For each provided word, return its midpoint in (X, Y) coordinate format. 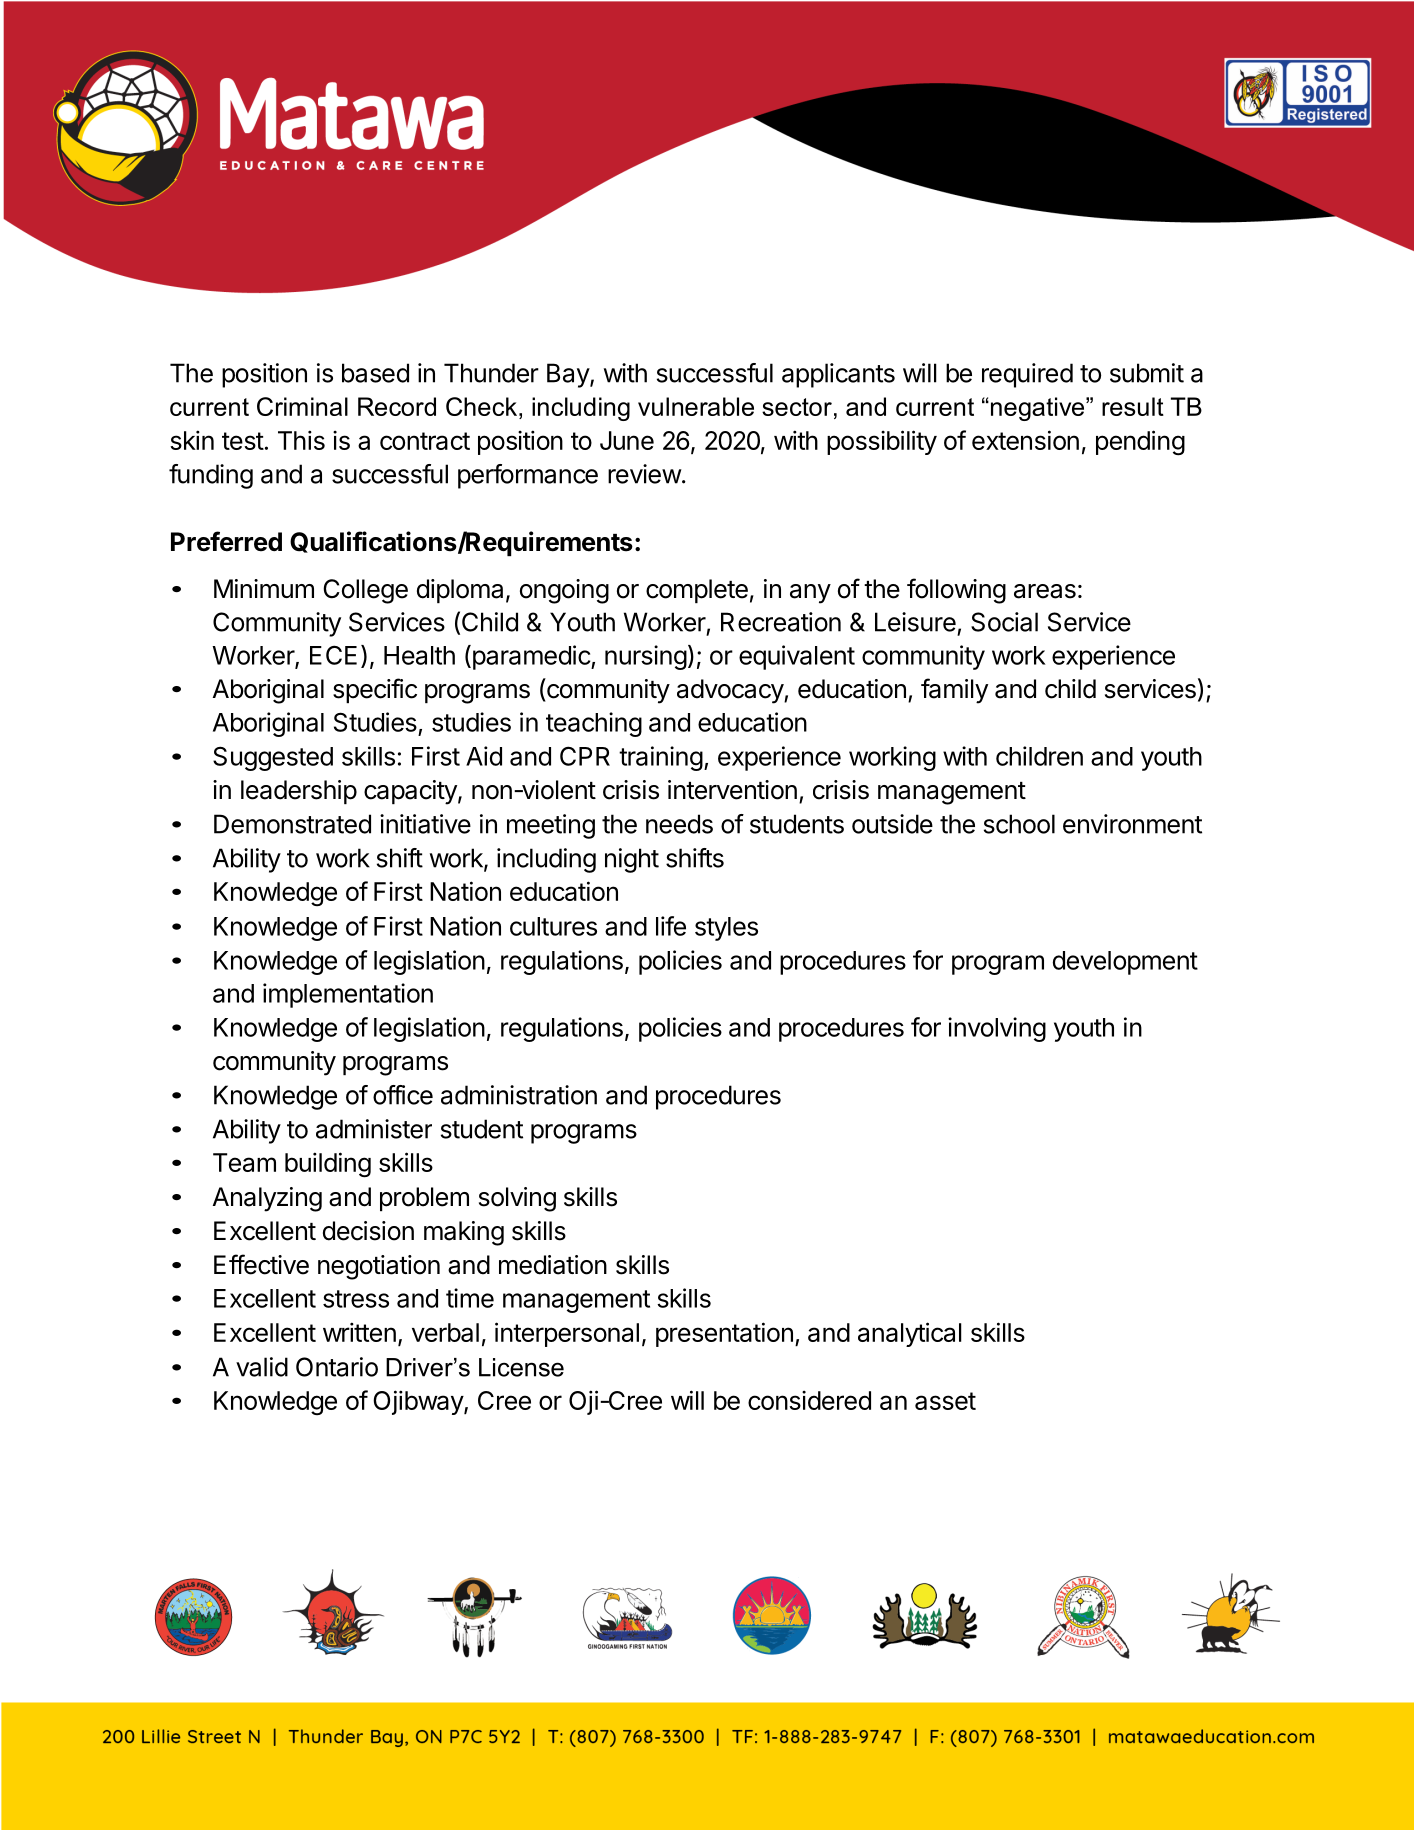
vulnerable (696, 406)
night (632, 860)
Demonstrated (292, 824)
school (1019, 824)
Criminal (302, 406)
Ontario (337, 1367)
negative (1037, 409)
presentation (724, 1334)
